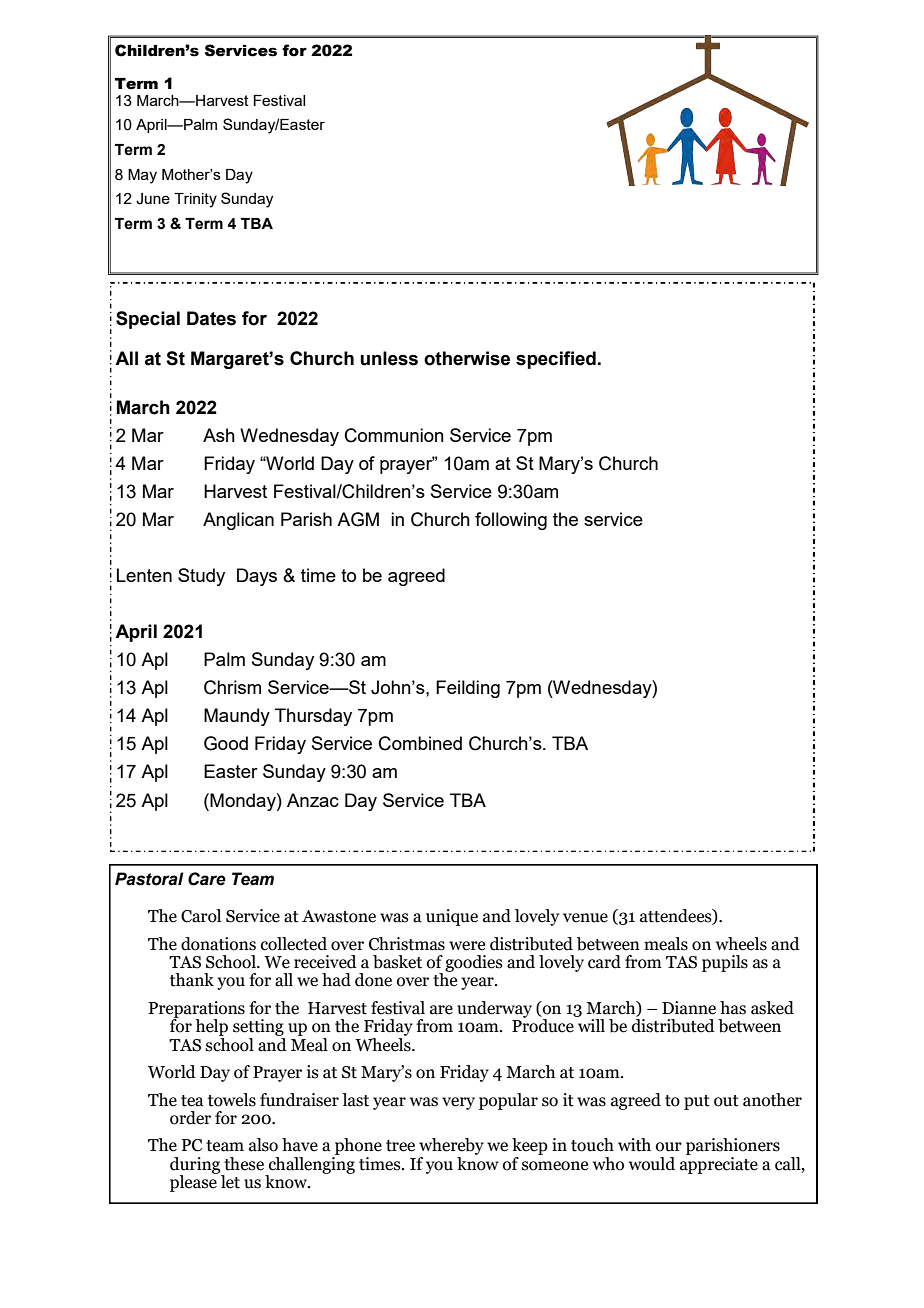  What do you see at coordinates (394, 435) in the page?
I see `Communion` at bounding box center [394, 435].
